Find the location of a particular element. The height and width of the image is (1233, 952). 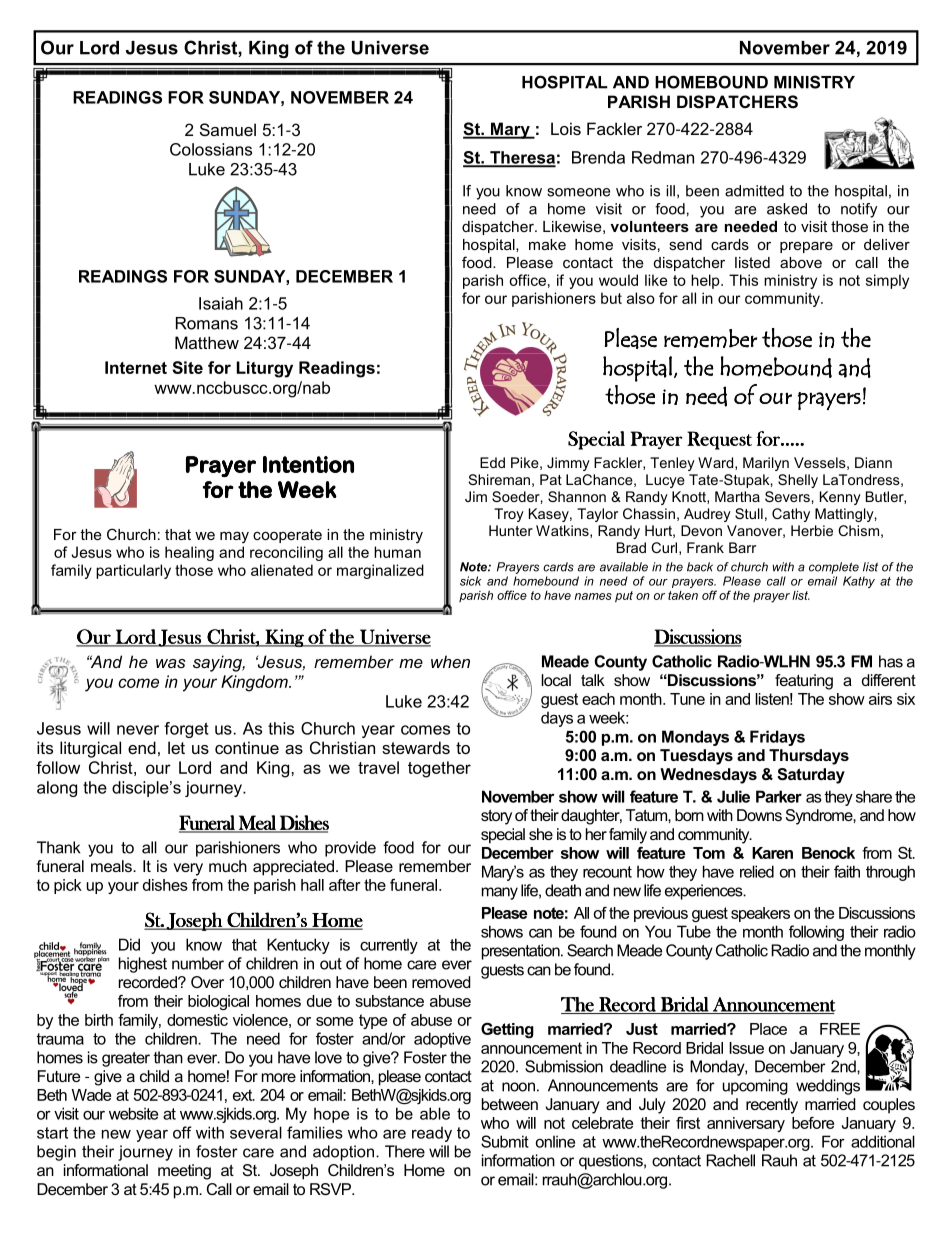

admitted is located at coordinates (754, 191).
